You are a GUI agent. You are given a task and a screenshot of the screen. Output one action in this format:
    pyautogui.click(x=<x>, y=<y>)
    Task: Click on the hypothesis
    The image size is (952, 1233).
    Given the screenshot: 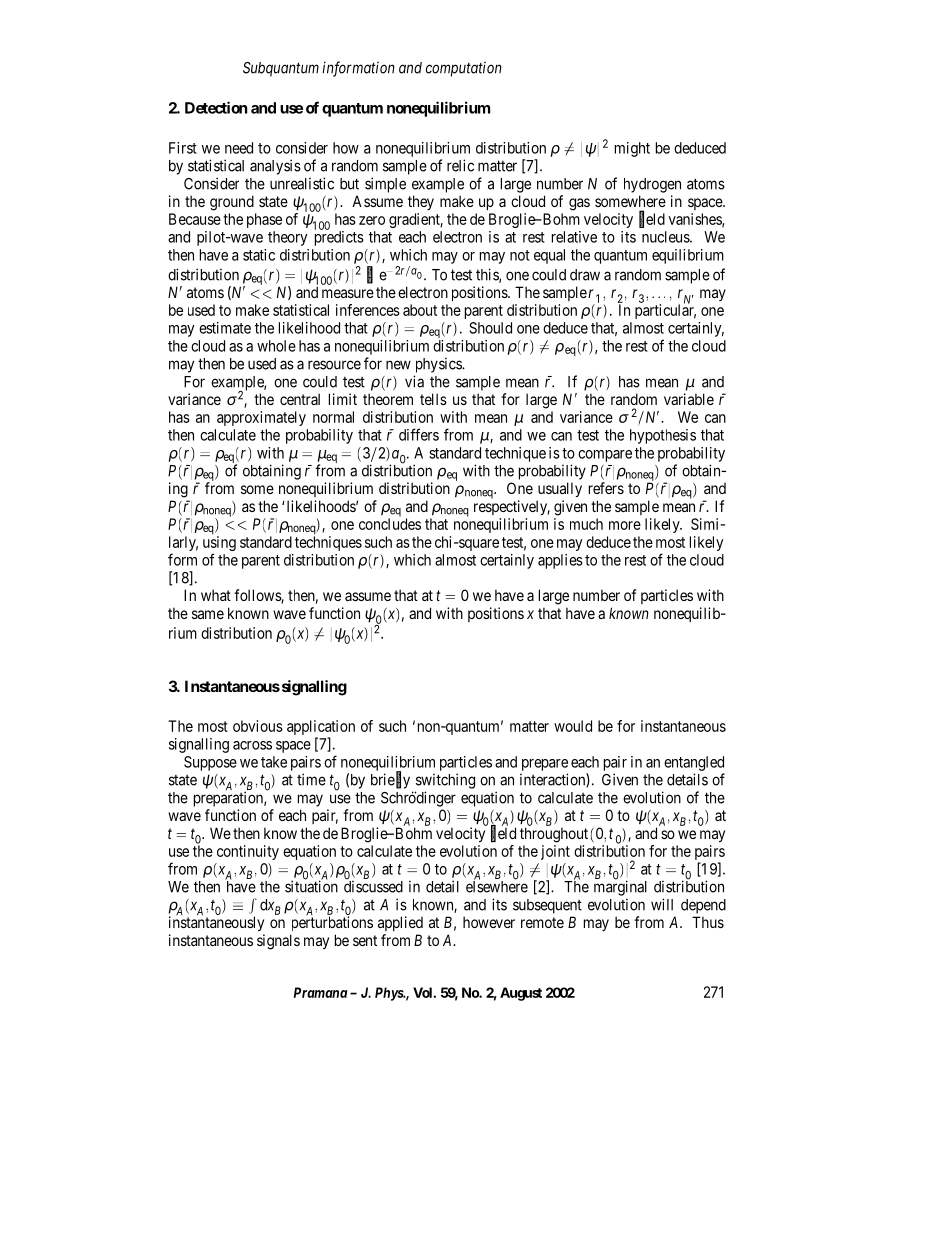 What is the action you would take?
    pyautogui.click(x=663, y=436)
